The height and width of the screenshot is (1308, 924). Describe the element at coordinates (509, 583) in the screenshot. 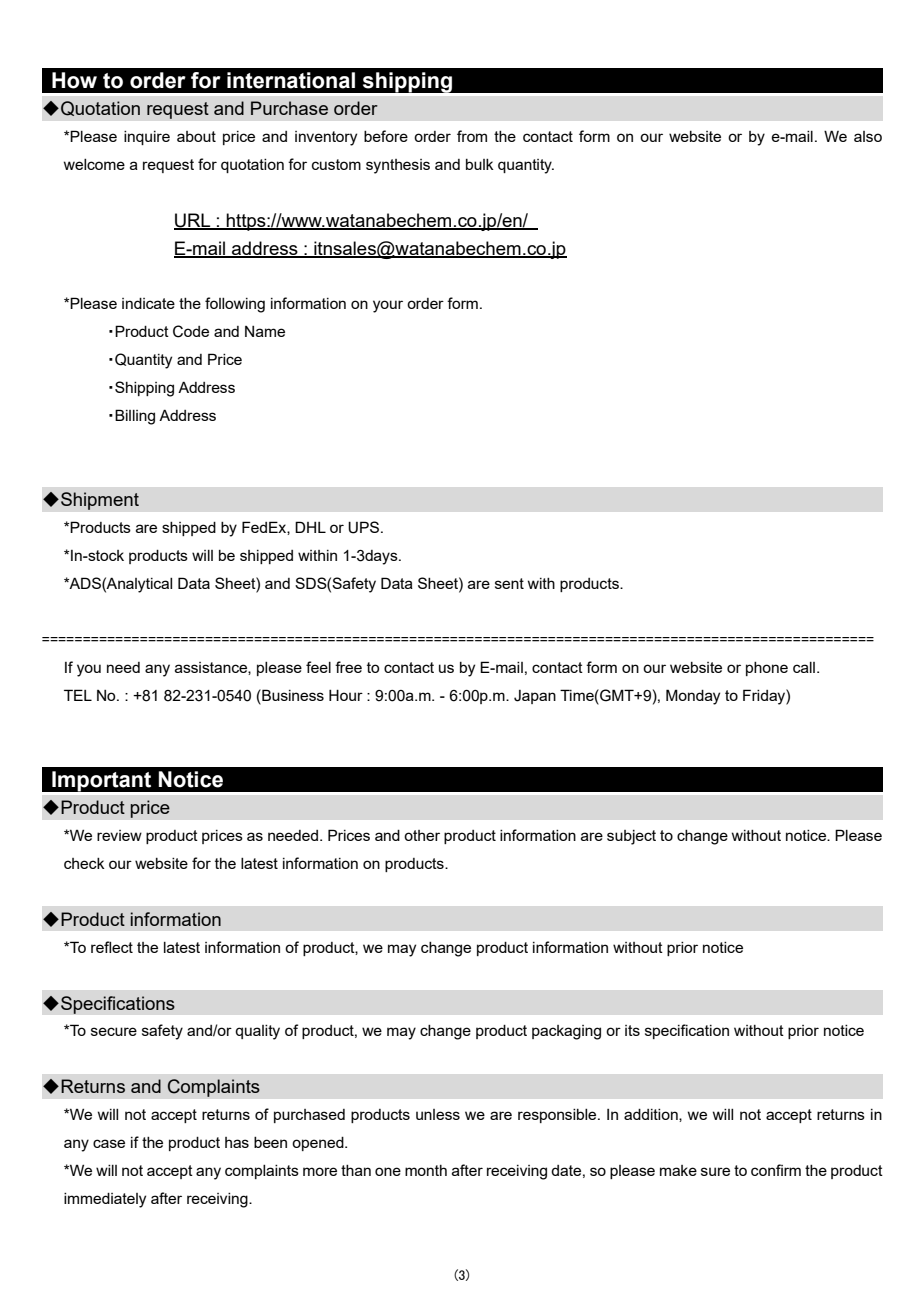

I see `sent` at that location.
